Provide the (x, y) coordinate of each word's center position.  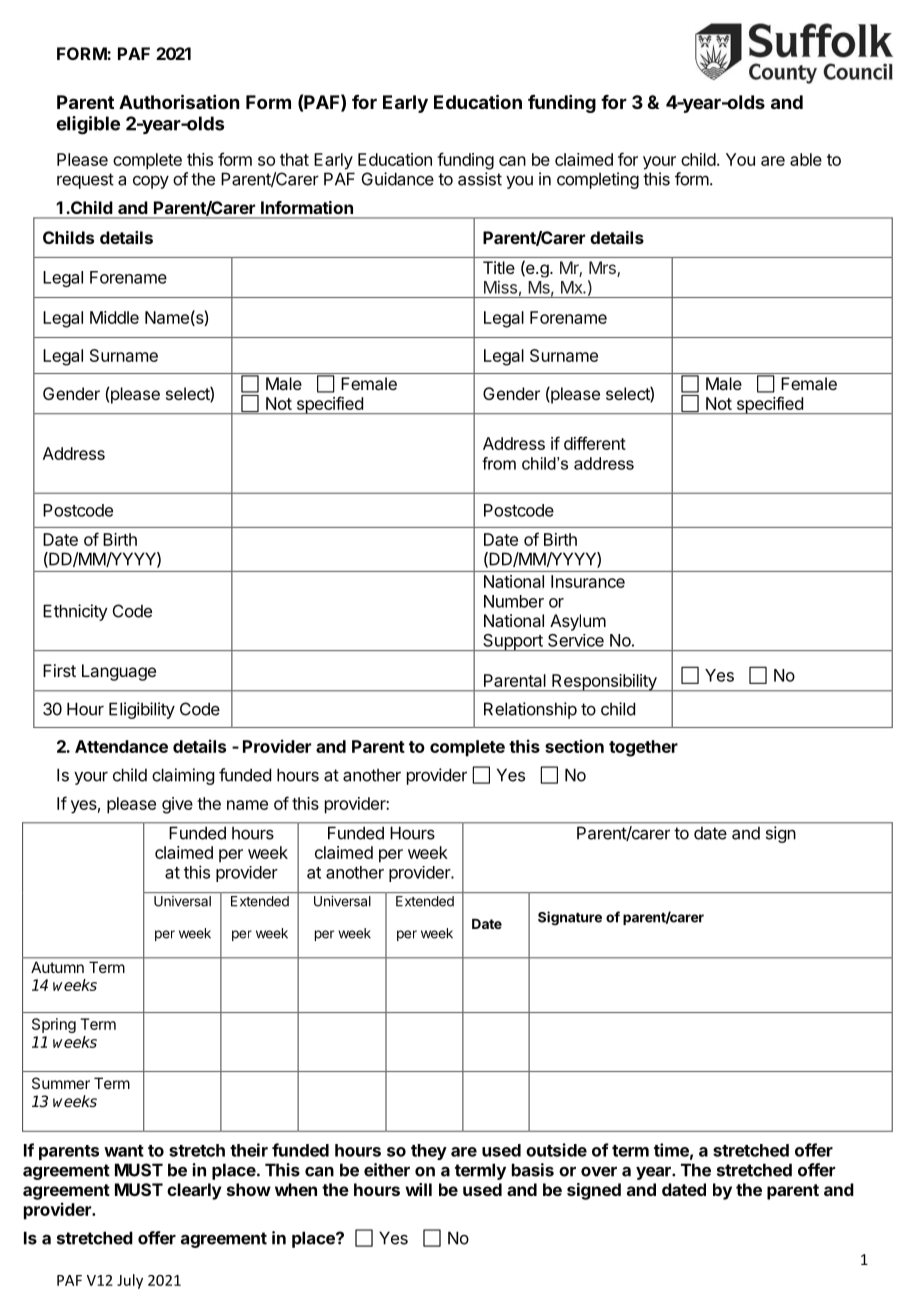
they (429, 1152)
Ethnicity (75, 612)
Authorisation (179, 101)
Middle (114, 317)
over (599, 1172)
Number (514, 601)
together (643, 748)
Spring (54, 1025)
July (130, 1281)
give (177, 805)
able (806, 159)
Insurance (588, 581)
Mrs (603, 269)
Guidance (398, 179)
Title (499, 267)
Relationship (530, 710)
